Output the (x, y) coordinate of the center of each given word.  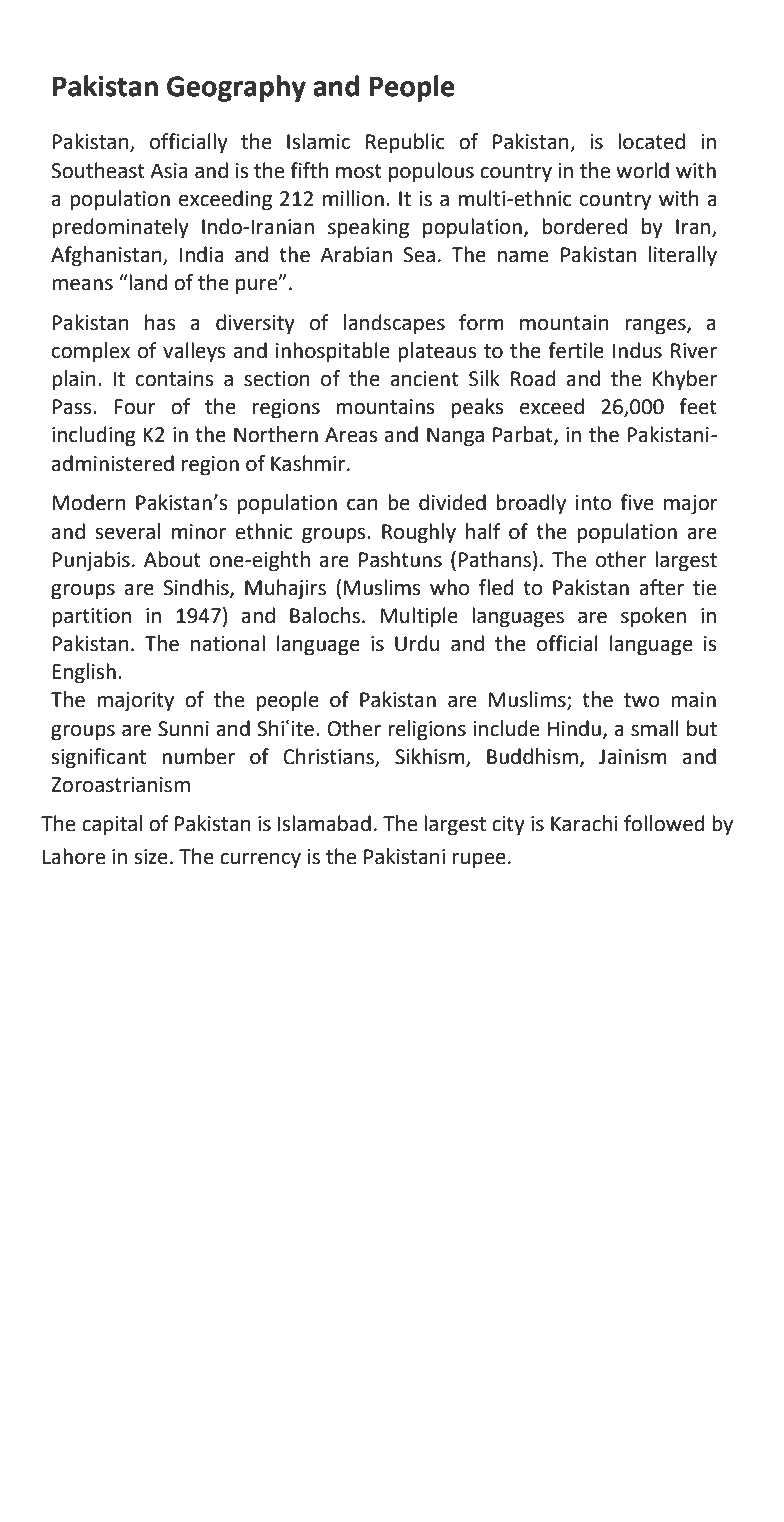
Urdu (417, 643)
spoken (653, 617)
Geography (236, 88)
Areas (351, 435)
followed (664, 823)
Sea (419, 255)
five (637, 502)
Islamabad (324, 823)
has (160, 322)
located (651, 141)
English (84, 673)
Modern (89, 502)
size (151, 857)
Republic (405, 143)
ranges (656, 327)
